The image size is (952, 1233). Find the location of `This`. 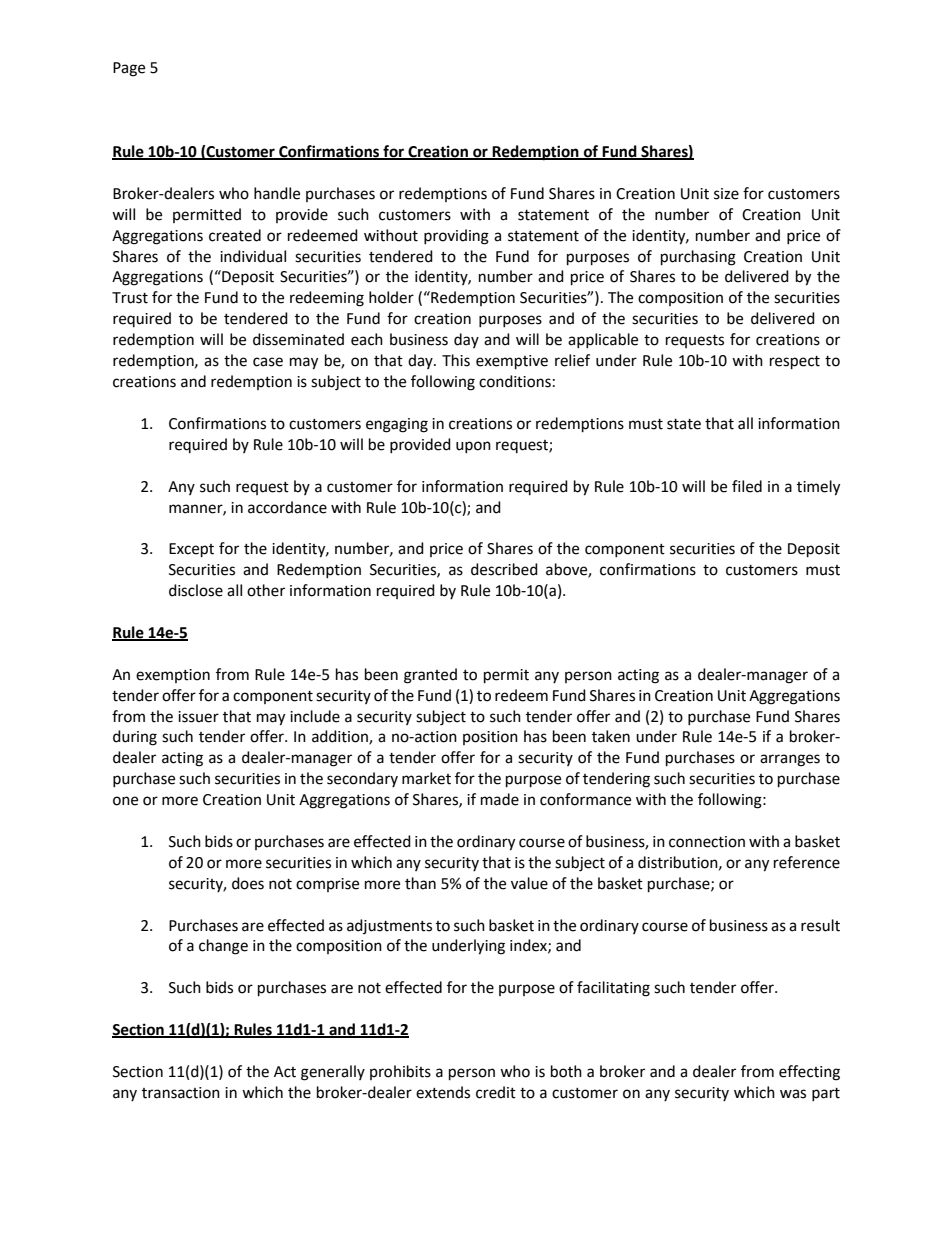

This is located at coordinates (456, 360).
